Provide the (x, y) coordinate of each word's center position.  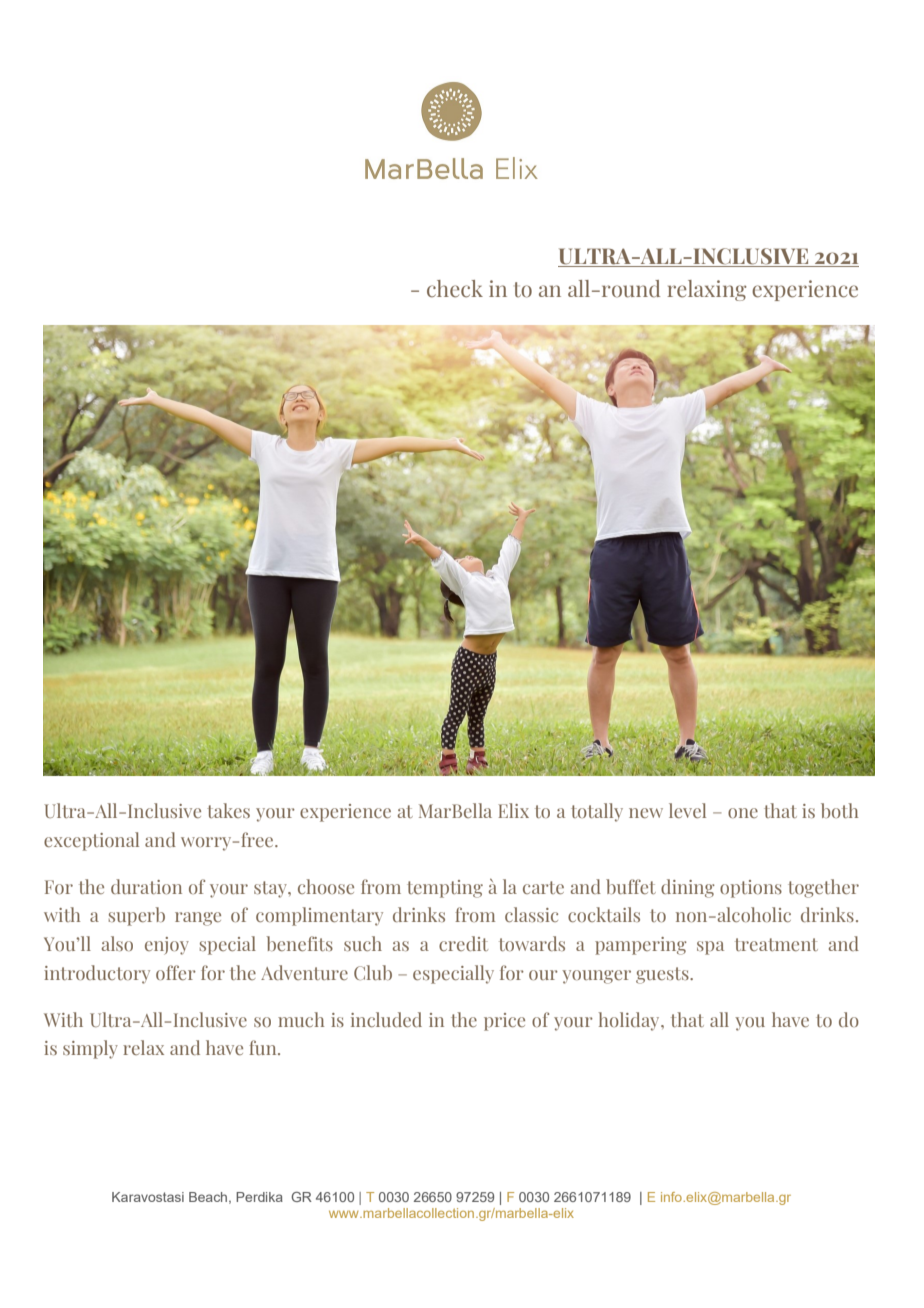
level (687, 810)
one (743, 813)
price (504, 1022)
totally (597, 812)
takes (228, 810)
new (646, 813)
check (455, 289)
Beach (209, 1198)
